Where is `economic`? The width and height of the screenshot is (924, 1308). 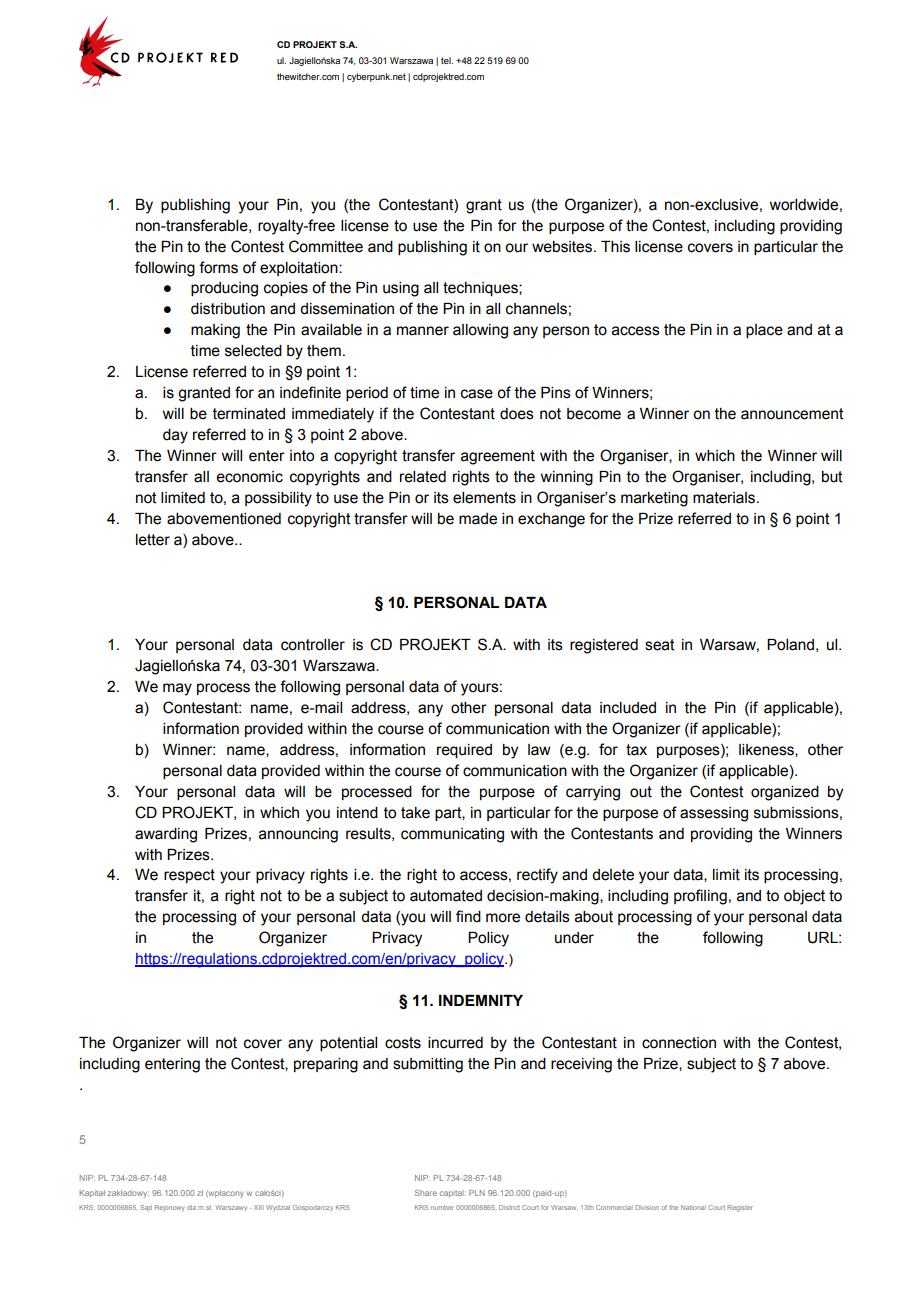 economic is located at coordinates (249, 477).
